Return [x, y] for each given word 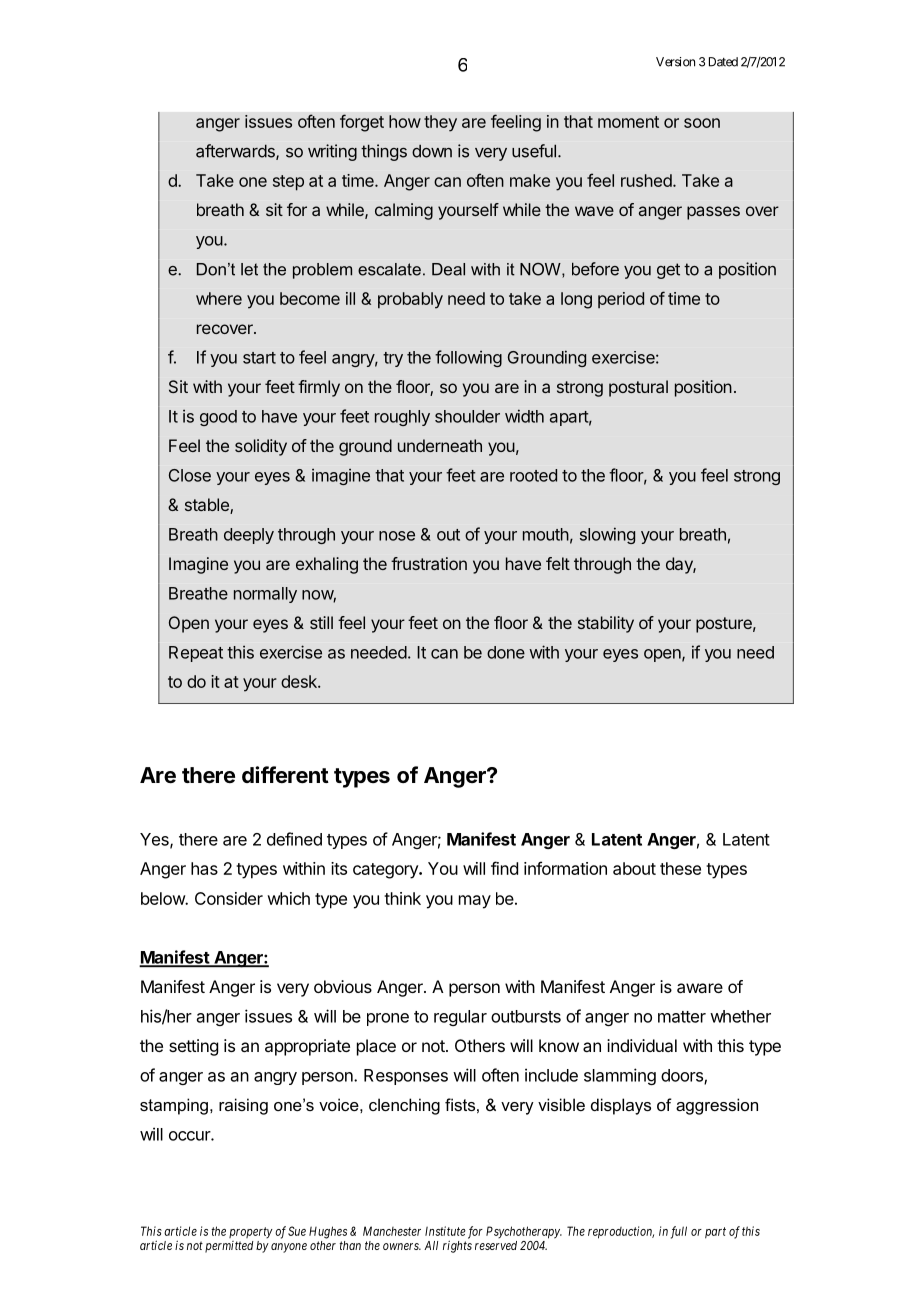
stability [606, 624]
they [440, 123]
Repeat [196, 654]
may [475, 902]
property [251, 1232]
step [288, 183]
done [506, 652]
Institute [445, 1231]
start [259, 358]
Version [675, 62]
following [468, 358]
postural [638, 388]
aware [700, 988]
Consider [229, 898]
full [679, 1232]
